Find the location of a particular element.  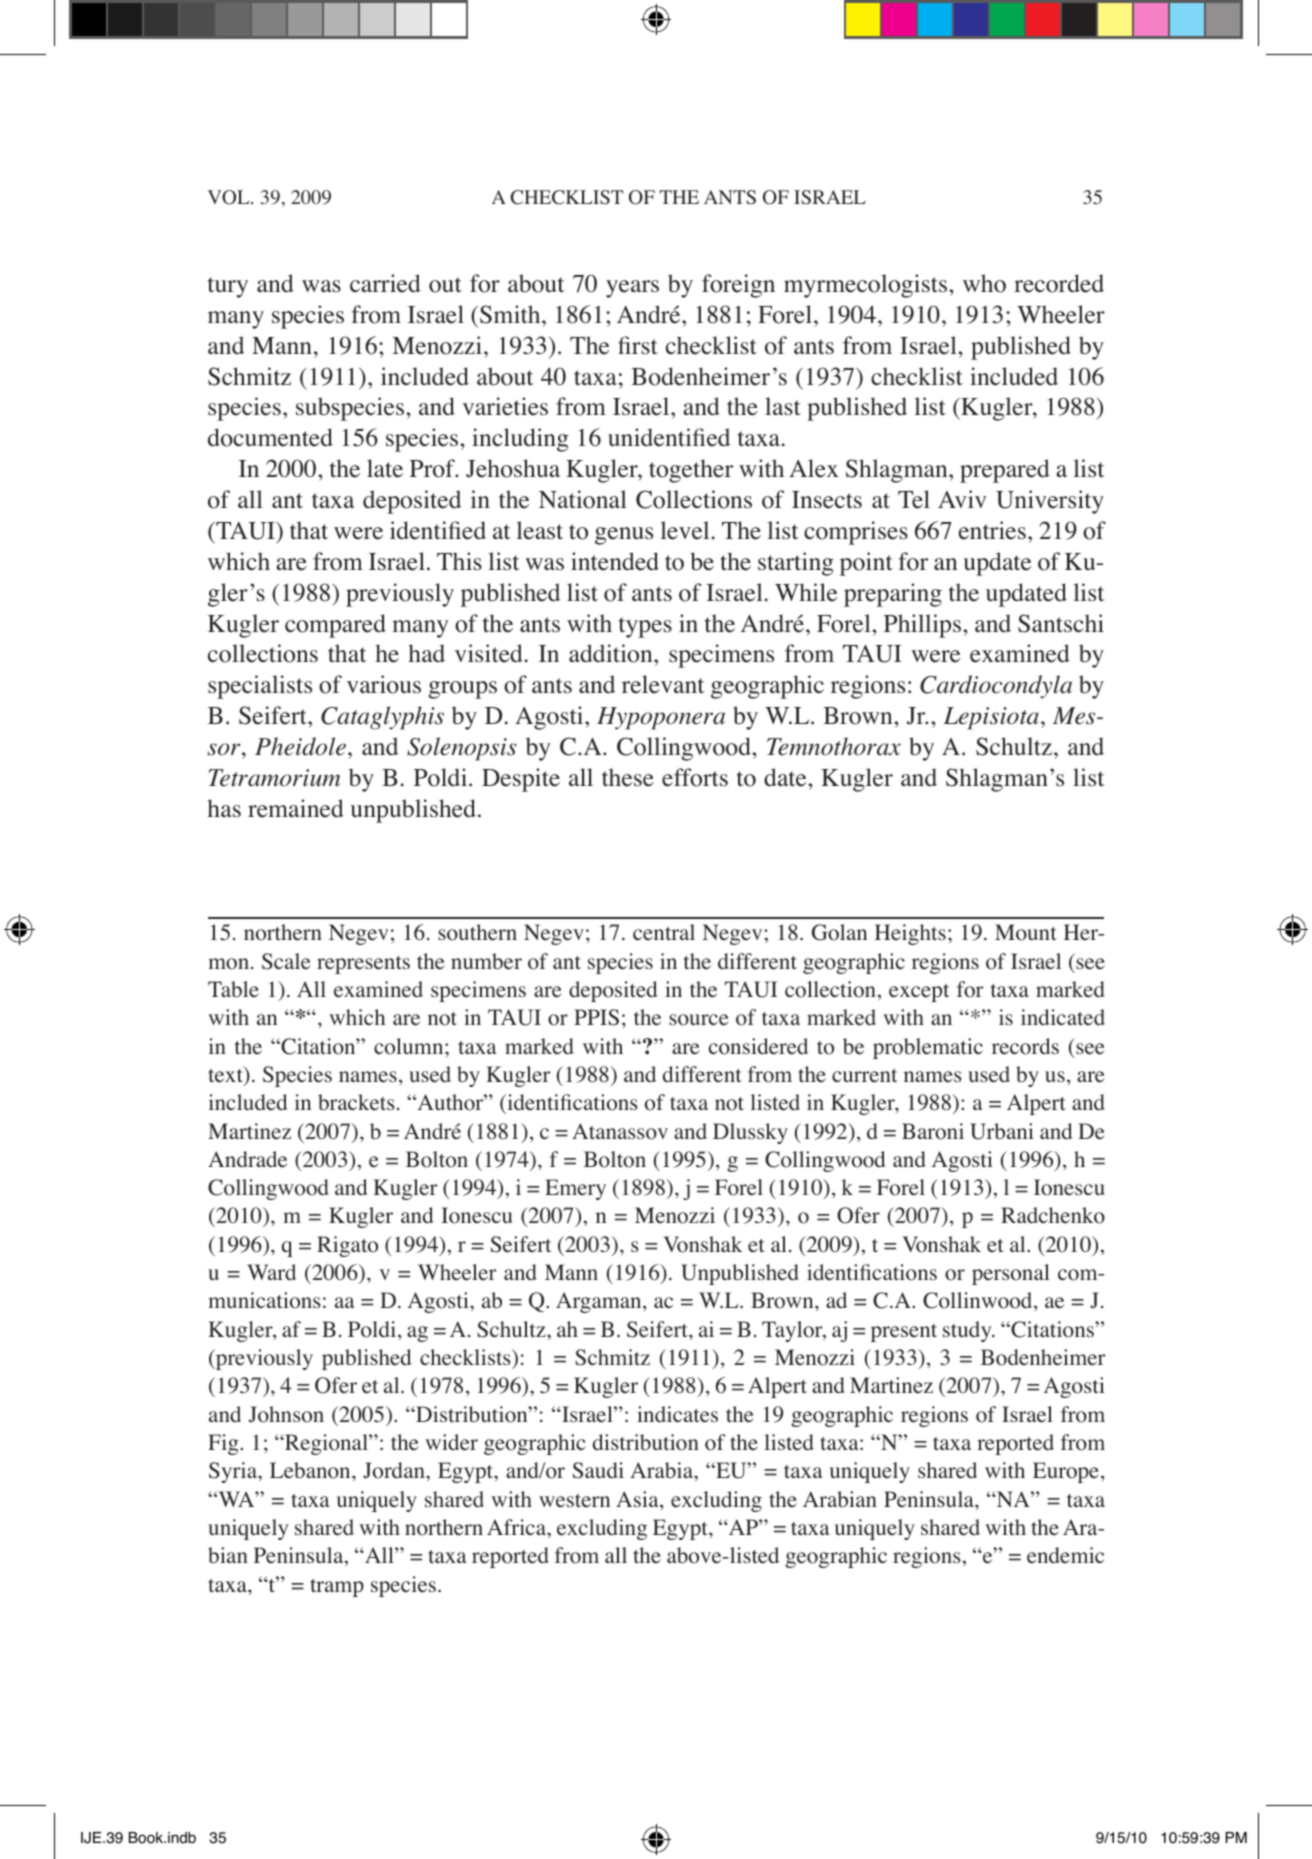

tramp is located at coordinates (337, 1588).
